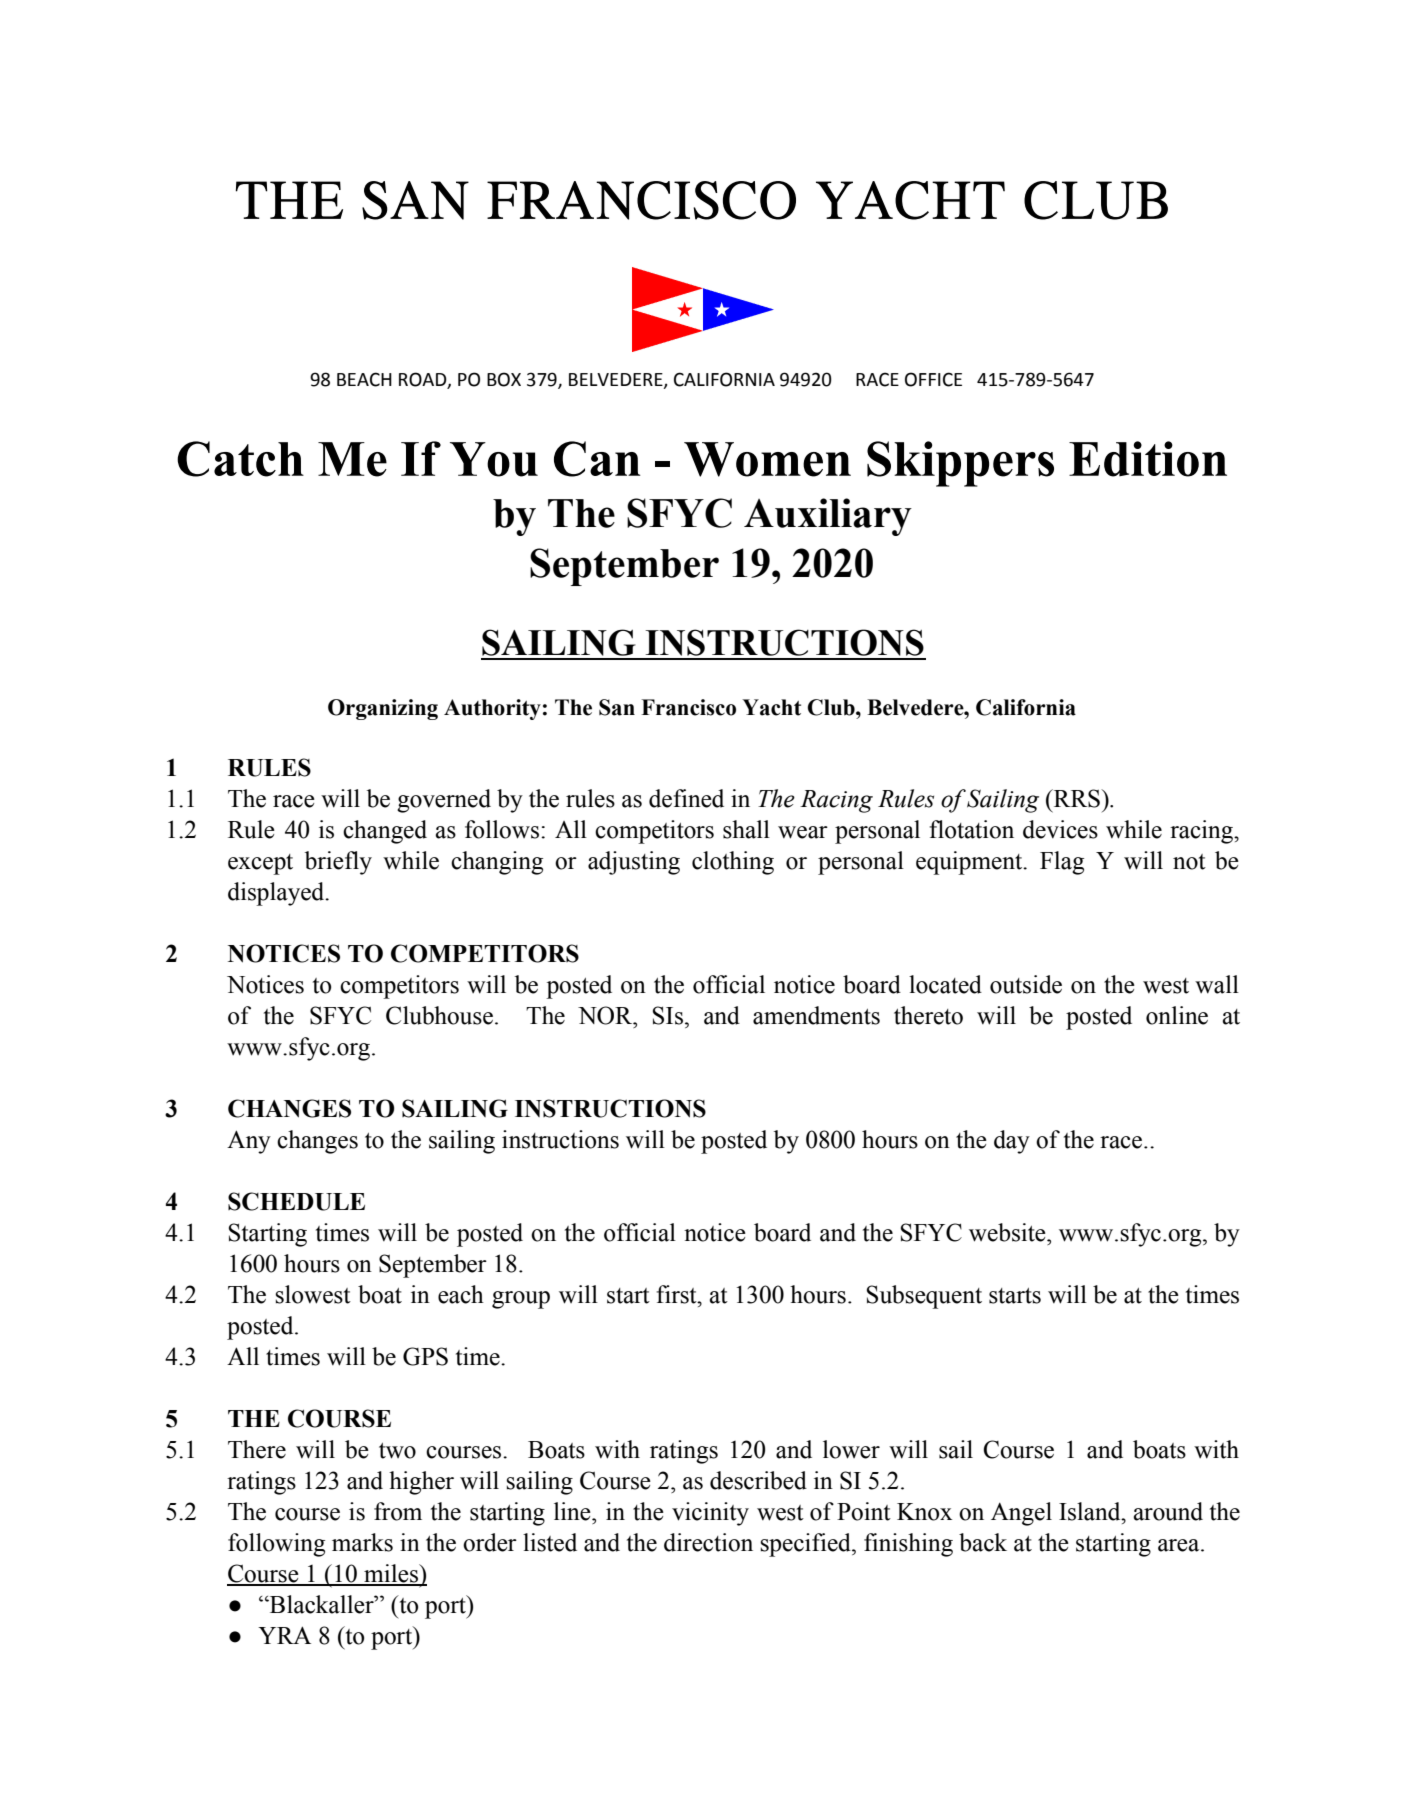  Describe the element at coordinates (385, 832) in the screenshot. I see `changed` at that location.
